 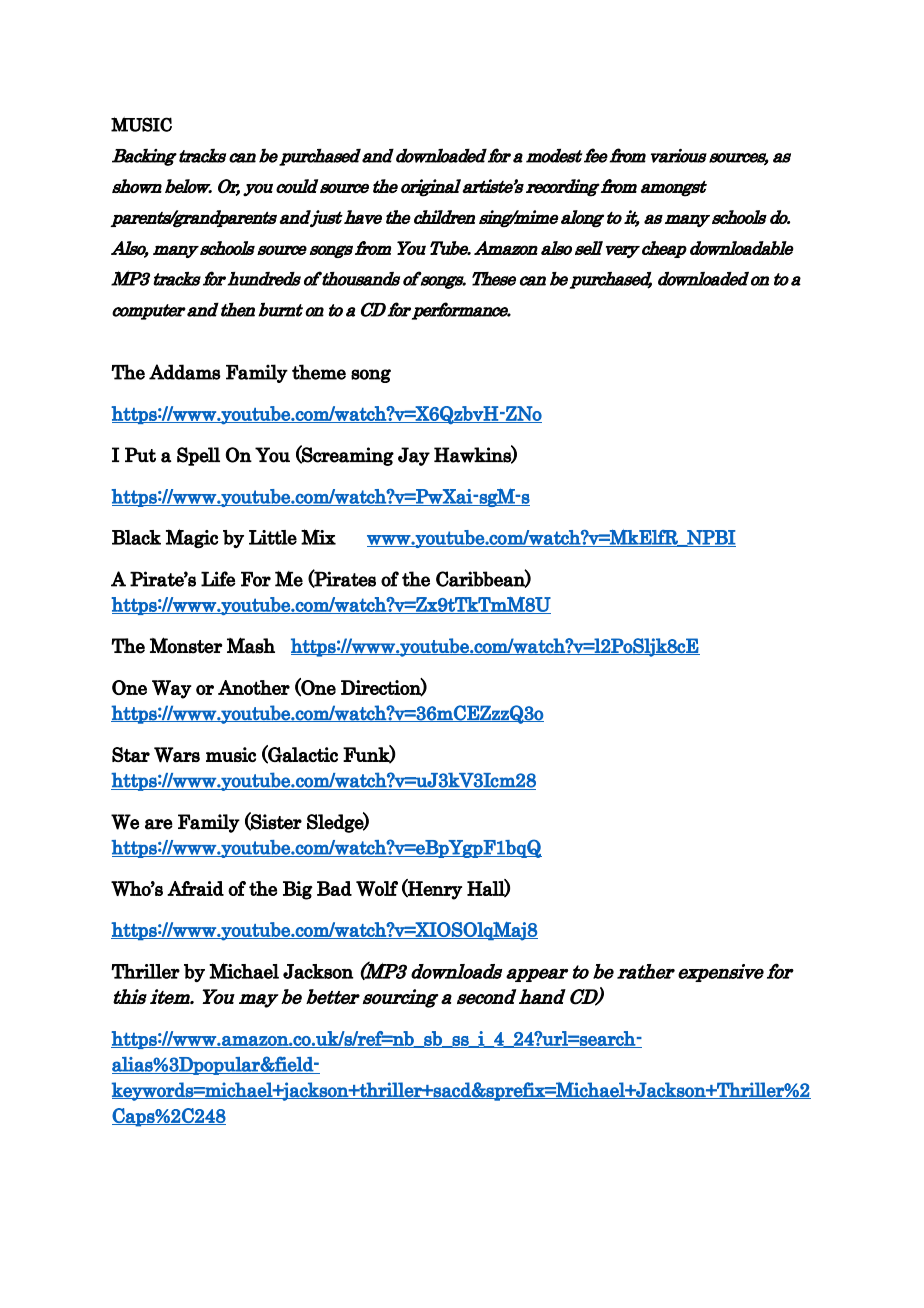 I want to click on Another, so click(x=254, y=687).
